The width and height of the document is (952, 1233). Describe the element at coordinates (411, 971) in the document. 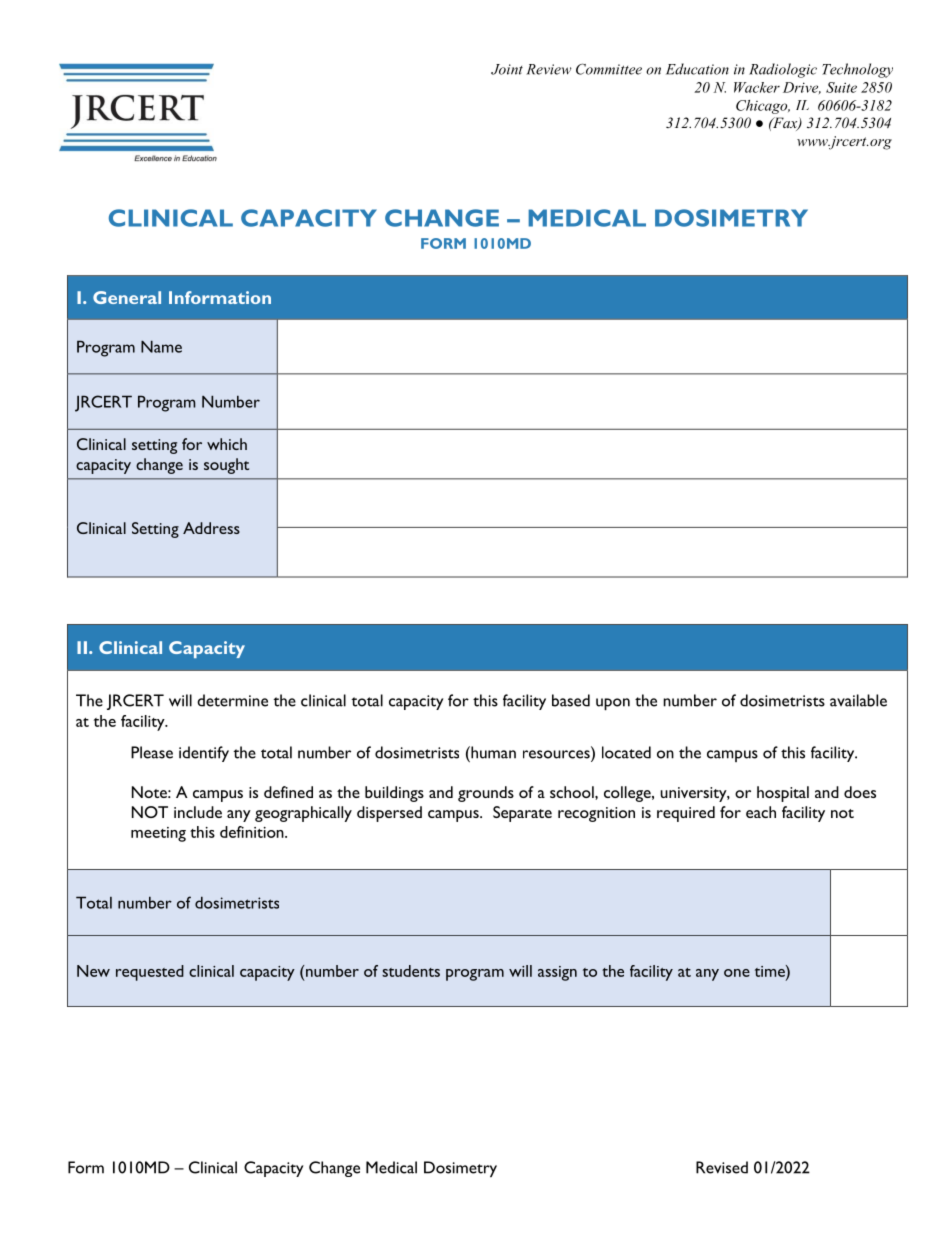

I see `students` at that location.
